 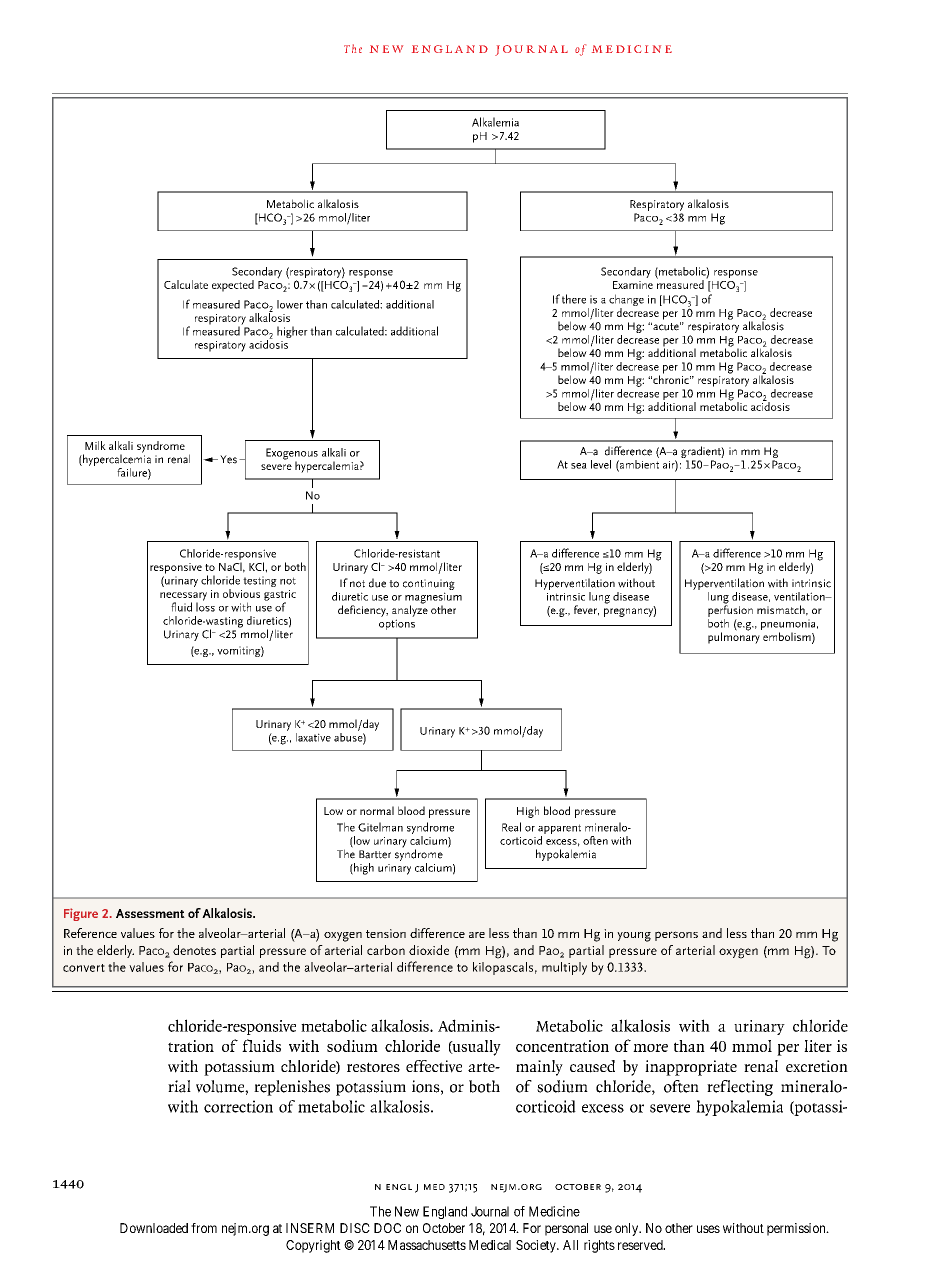 I want to click on there, so click(x=574, y=299).
